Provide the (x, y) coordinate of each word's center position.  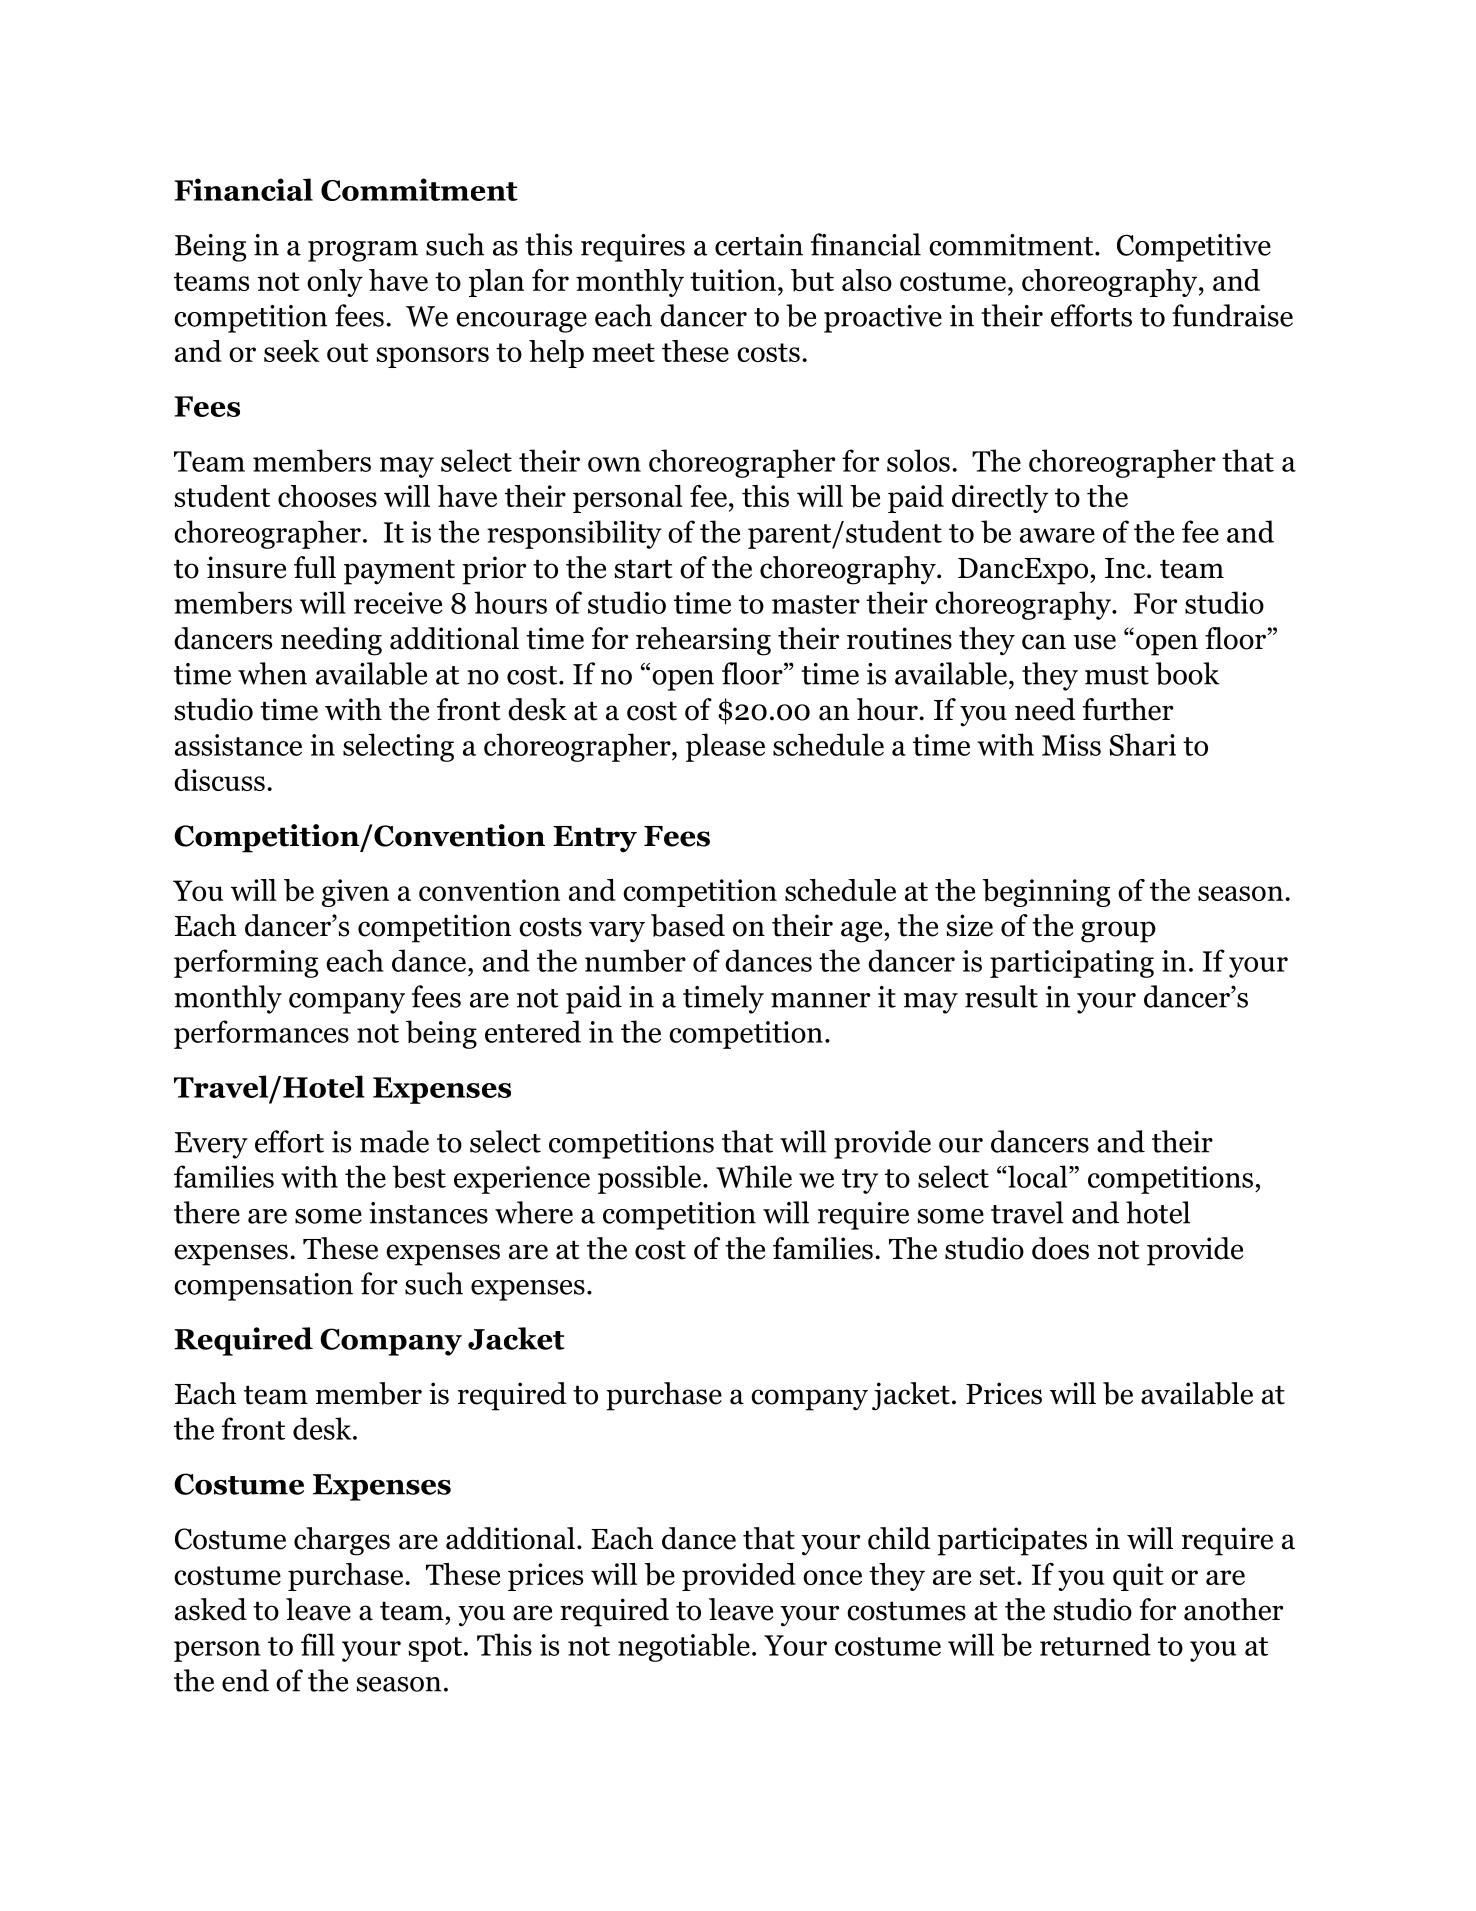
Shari (1143, 744)
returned (1095, 1644)
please (725, 747)
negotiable (684, 1647)
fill (318, 1644)
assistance (238, 745)
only (335, 283)
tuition (733, 280)
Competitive (1194, 248)
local (1038, 1176)
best (419, 1176)
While (754, 1176)
